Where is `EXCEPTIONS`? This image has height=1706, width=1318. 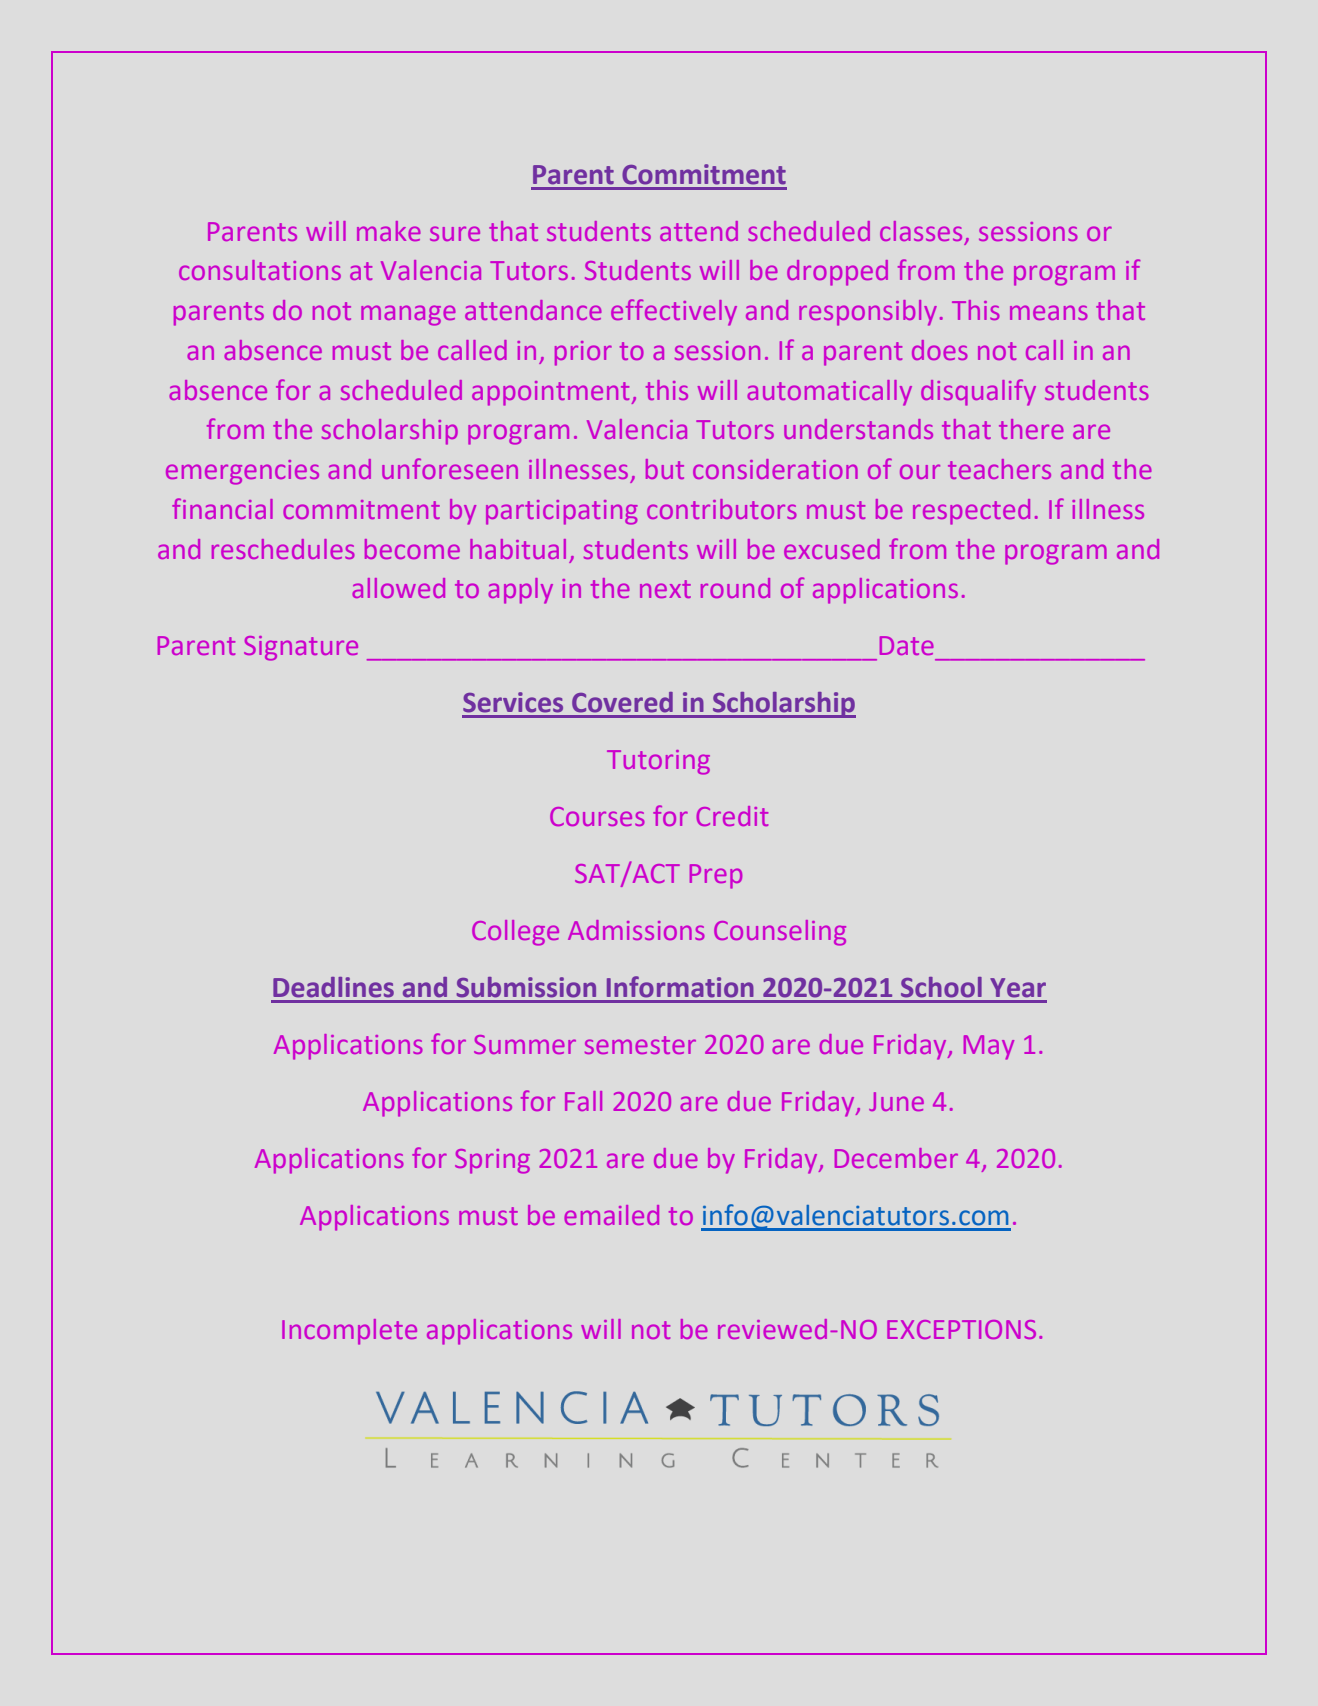
EXCEPTIONS is located at coordinates (961, 1329).
